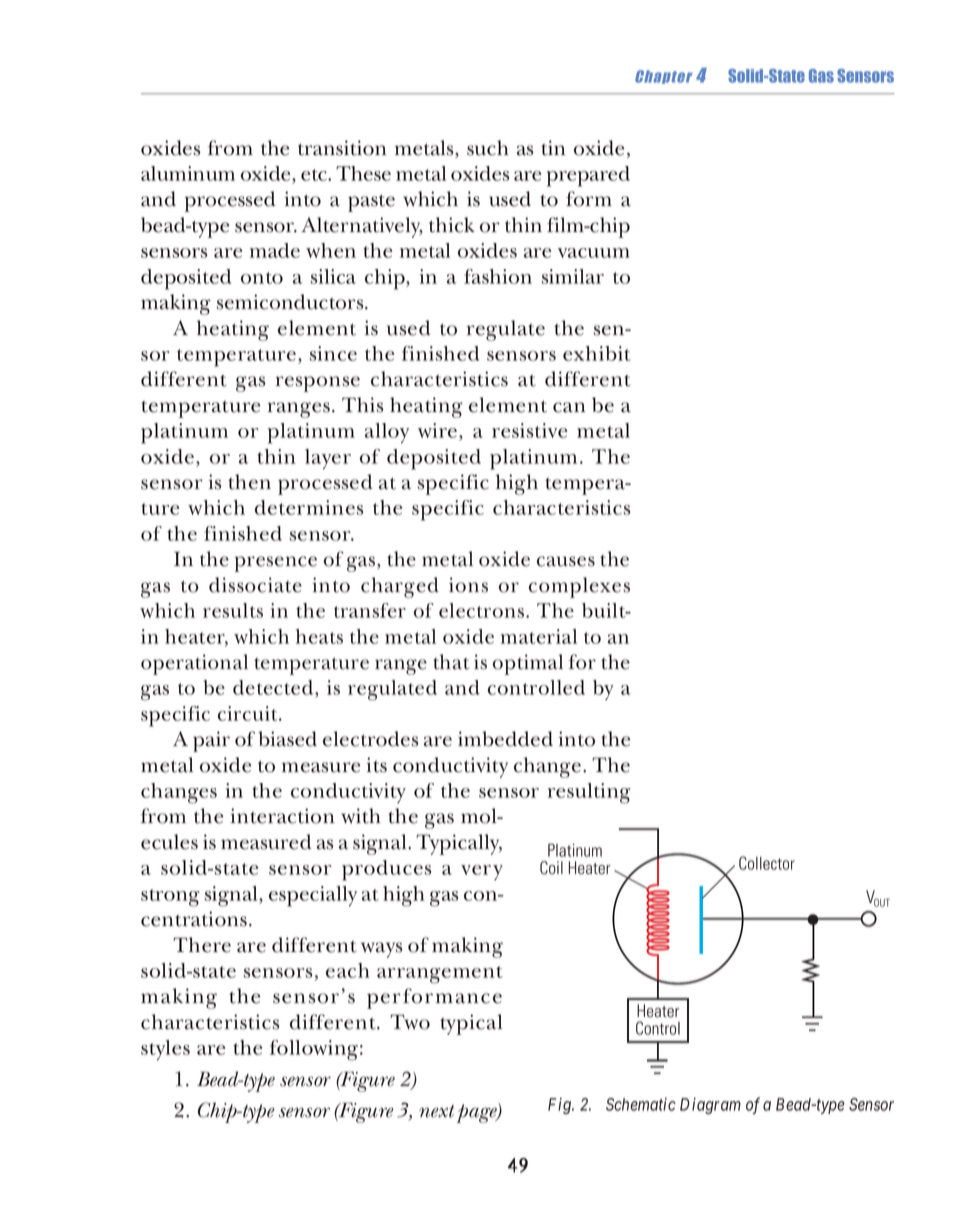 This image has width=980, height=1226. What do you see at coordinates (165, 1050) in the image?
I see `styles` at bounding box center [165, 1050].
